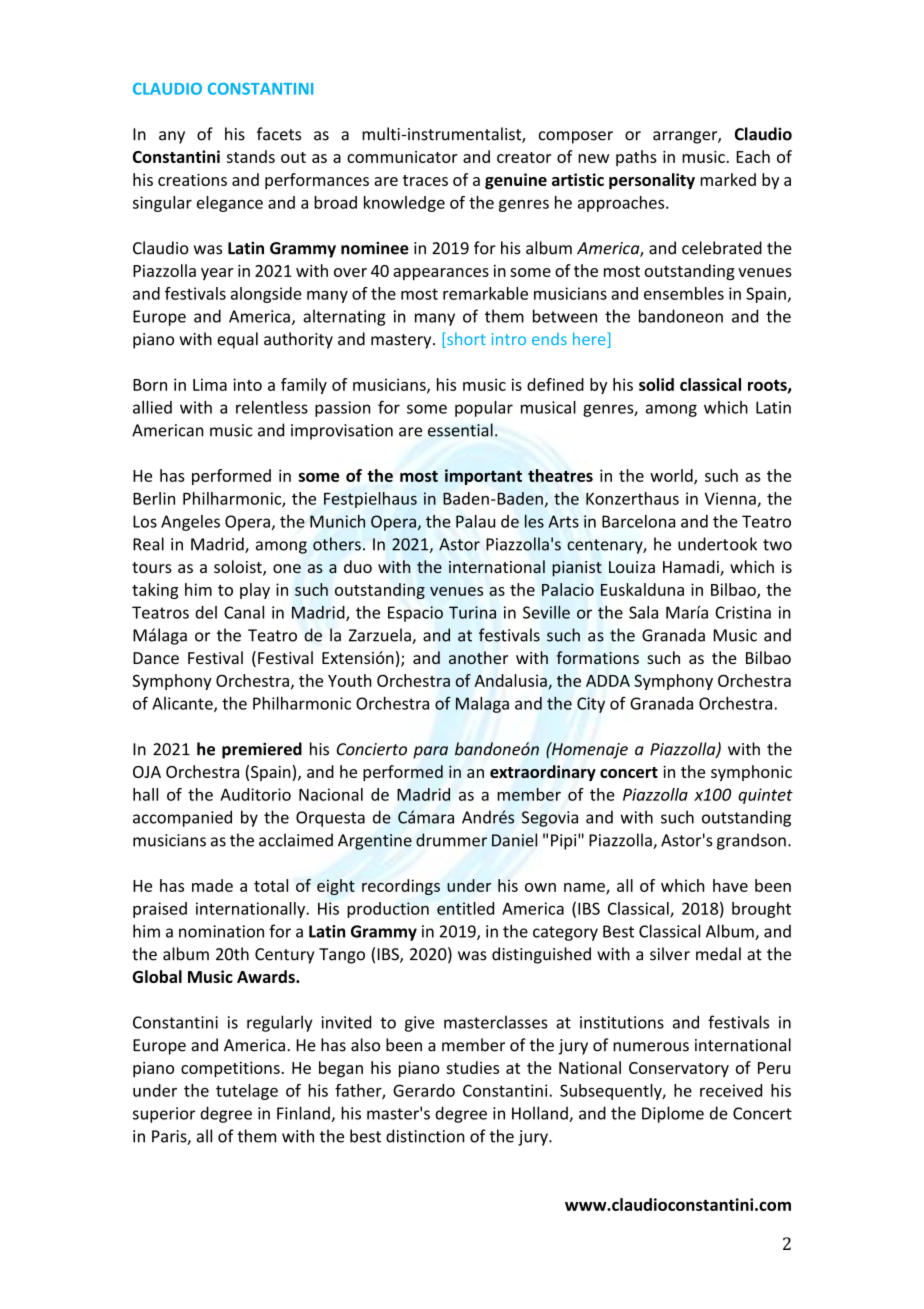 This screenshot has height=1309, width=924. Describe the element at coordinates (478, 657) in the screenshot. I see `another` at that location.
